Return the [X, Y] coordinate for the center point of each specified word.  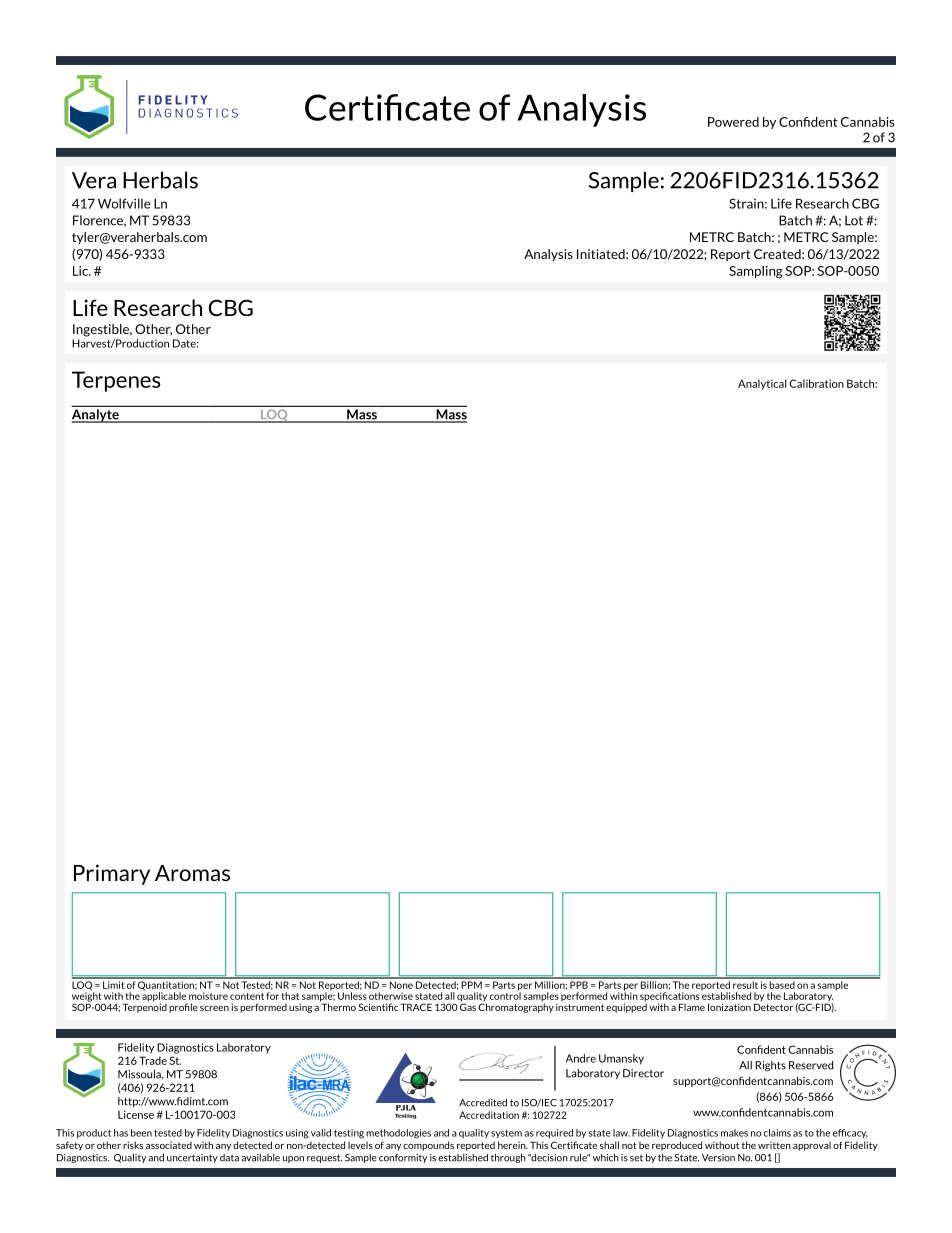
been [141, 1133]
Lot [854, 220]
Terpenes [116, 381]
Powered [733, 122]
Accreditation [489, 1115]
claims [777, 1133]
